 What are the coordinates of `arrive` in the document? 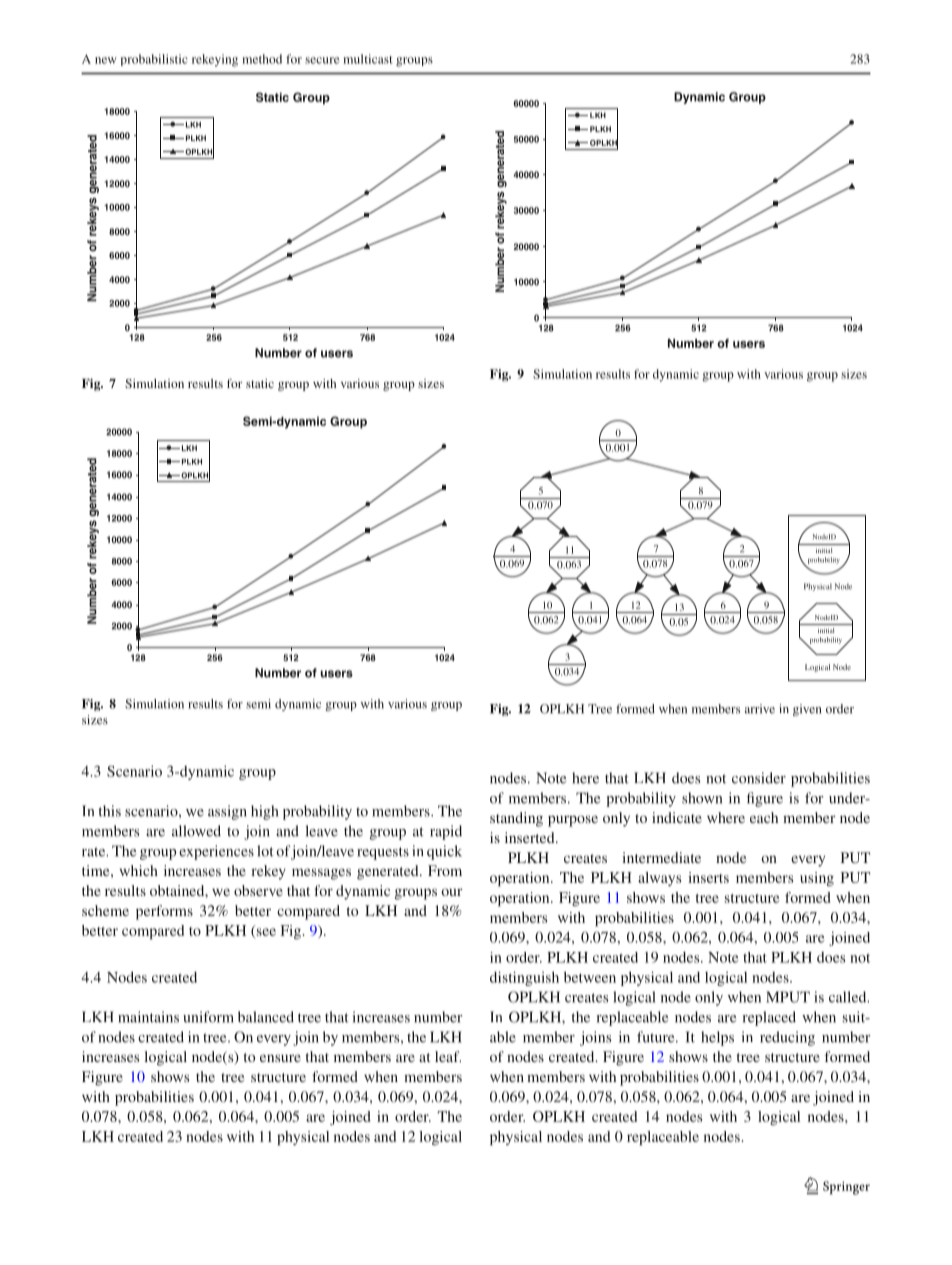 It's located at (760, 709).
